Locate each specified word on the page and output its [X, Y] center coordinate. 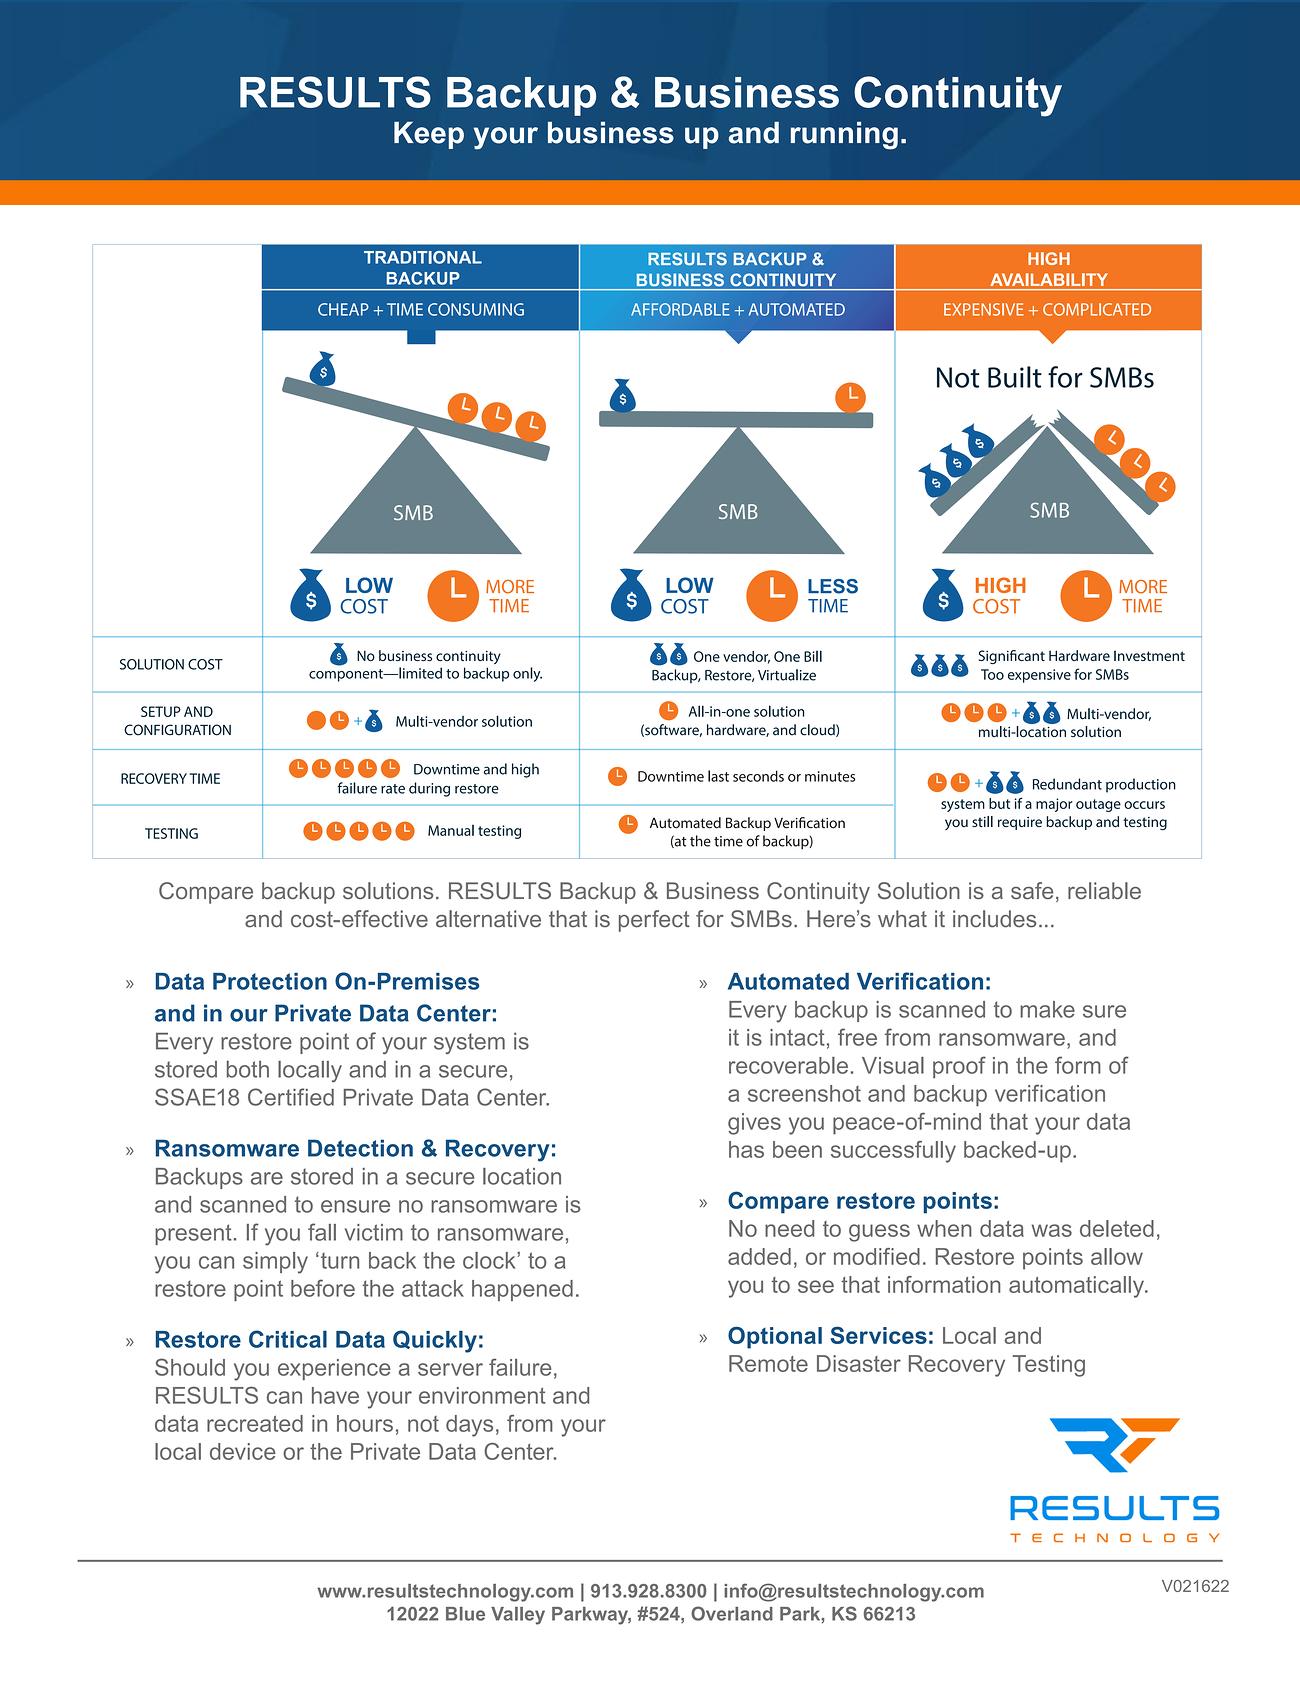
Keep [429, 135]
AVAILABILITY [1049, 279]
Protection [270, 981]
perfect [654, 921]
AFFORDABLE [680, 309]
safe [1032, 890]
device [243, 1451]
